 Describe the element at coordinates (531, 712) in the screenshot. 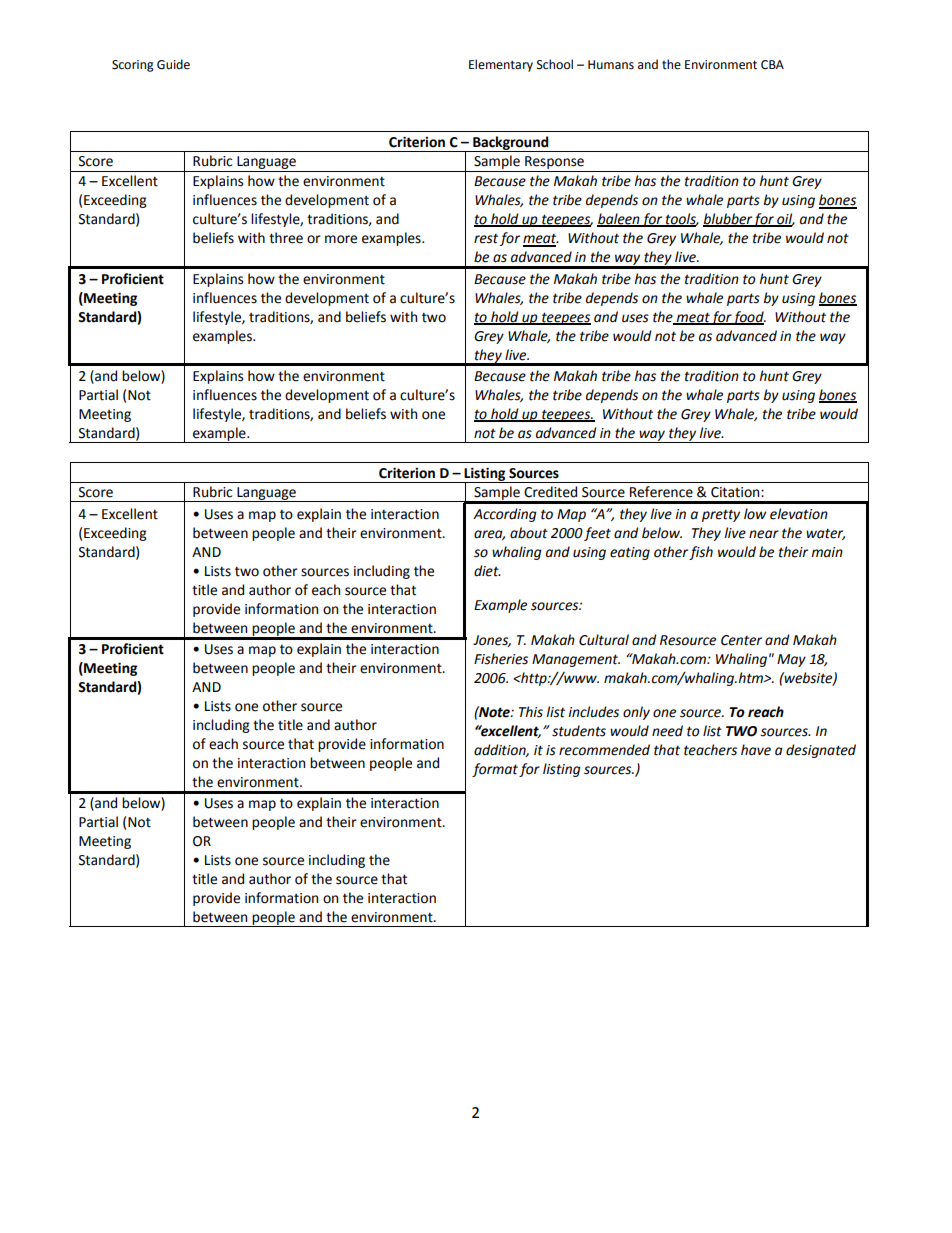

I see `This` at that location.
